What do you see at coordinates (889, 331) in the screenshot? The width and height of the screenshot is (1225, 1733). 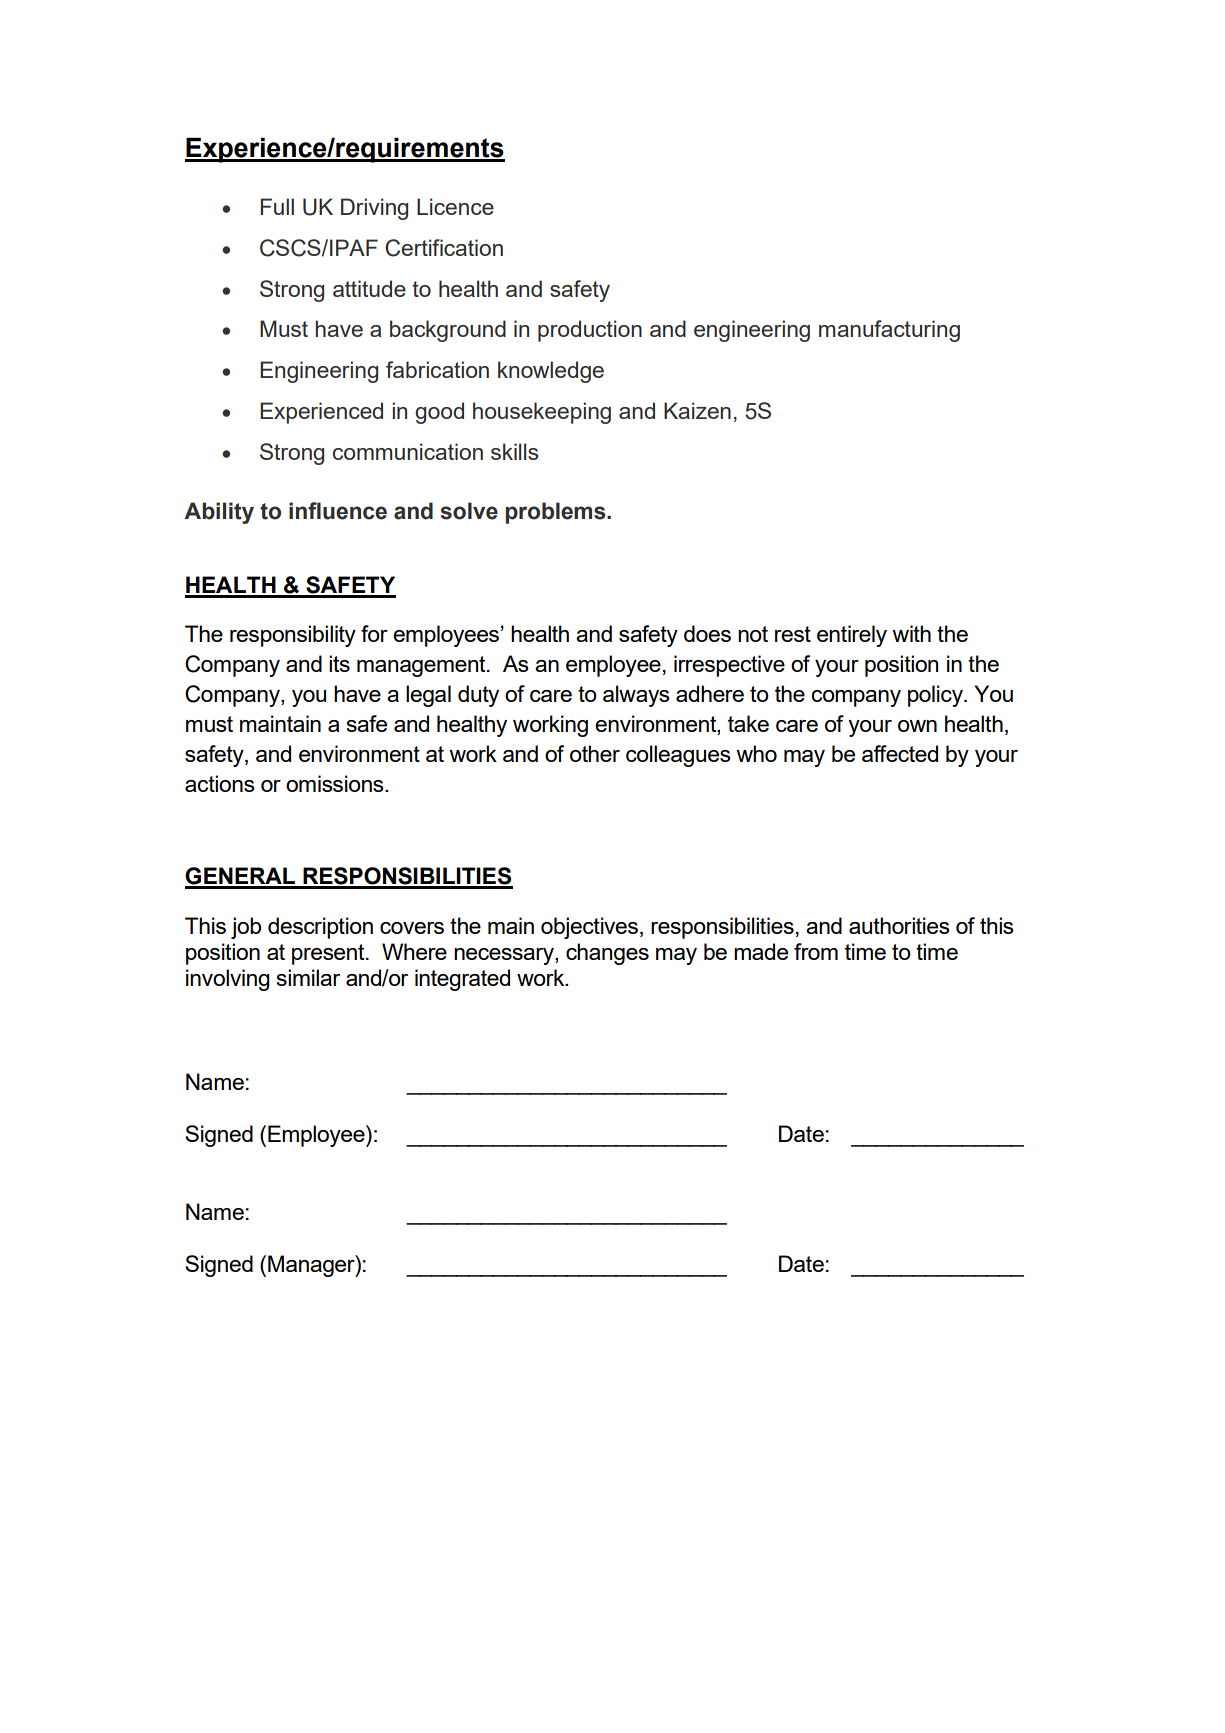 I see `manufacturing` at bounding box center [889, 331].
